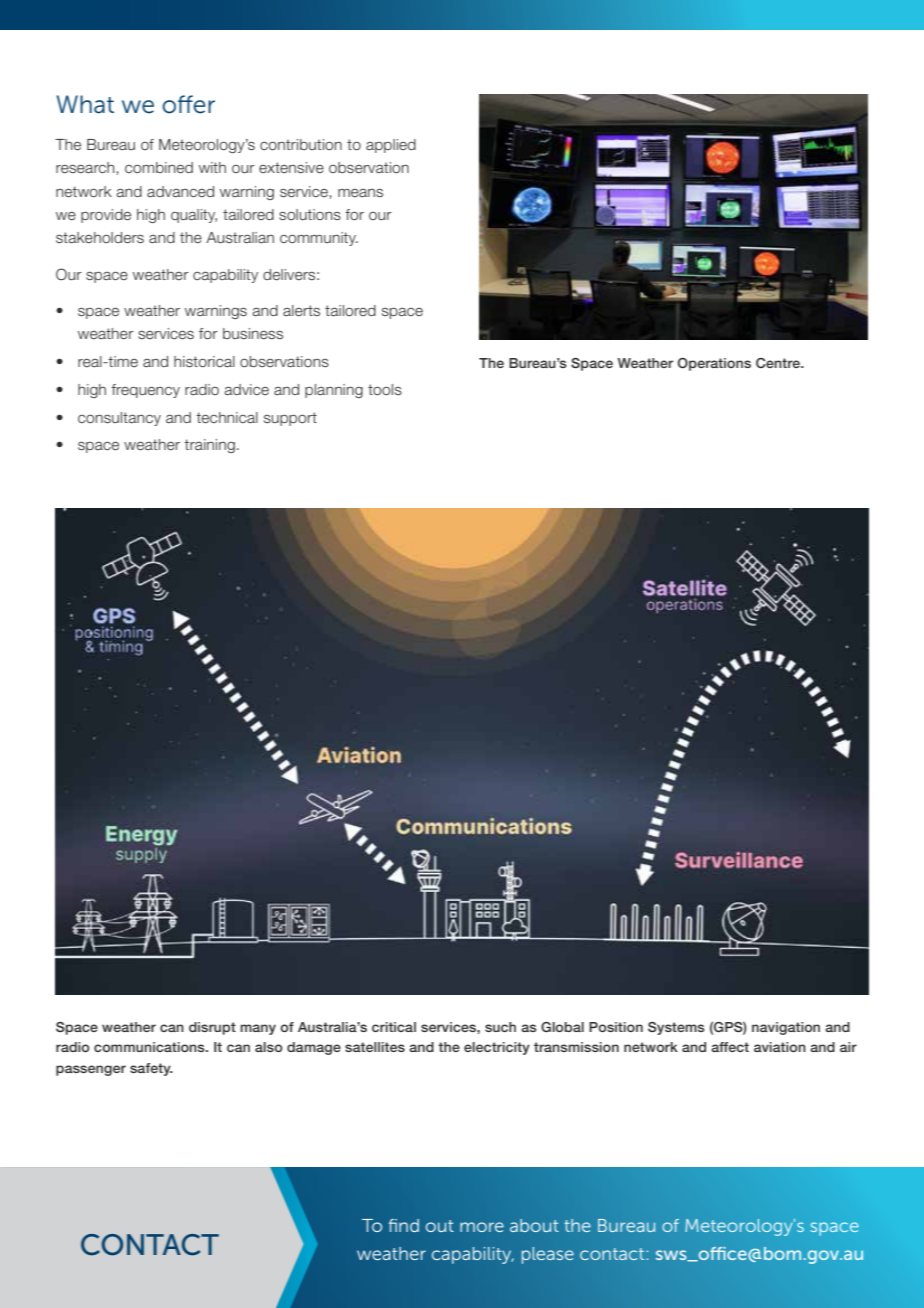 Image resolution: width=924 pixels, height=1308 pixels. I want to click on disrupt, so click(212, 1028).
